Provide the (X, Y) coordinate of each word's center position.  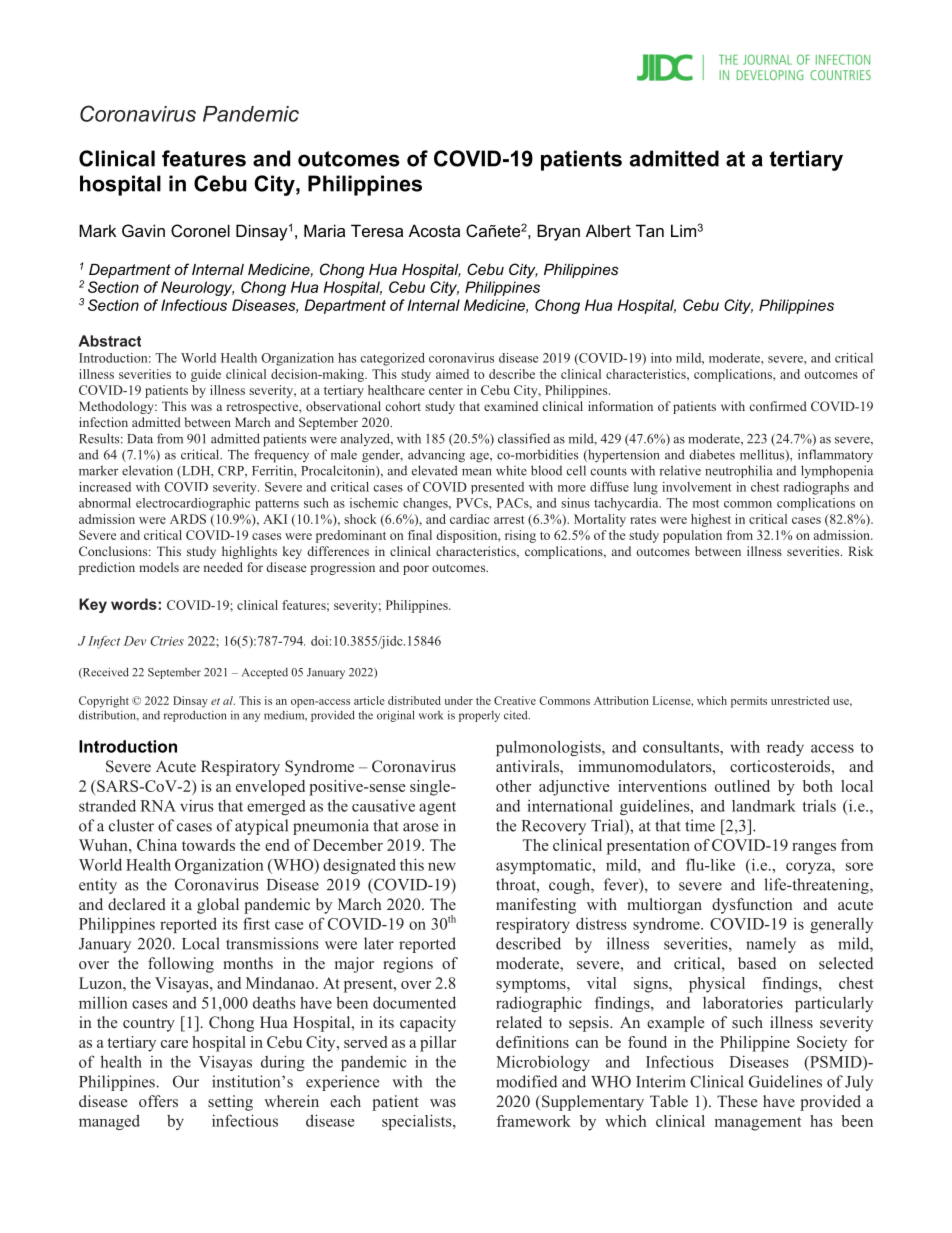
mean (477, 472)
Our (186, 1081)
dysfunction (752, 906)
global (218, 906)
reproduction (195, 716)
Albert (608, 230)
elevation (147, 470)
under (459, 700)
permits (749, 702)
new (442, 866)
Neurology (197, 288)
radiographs (816, 488)
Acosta (434, 230)
